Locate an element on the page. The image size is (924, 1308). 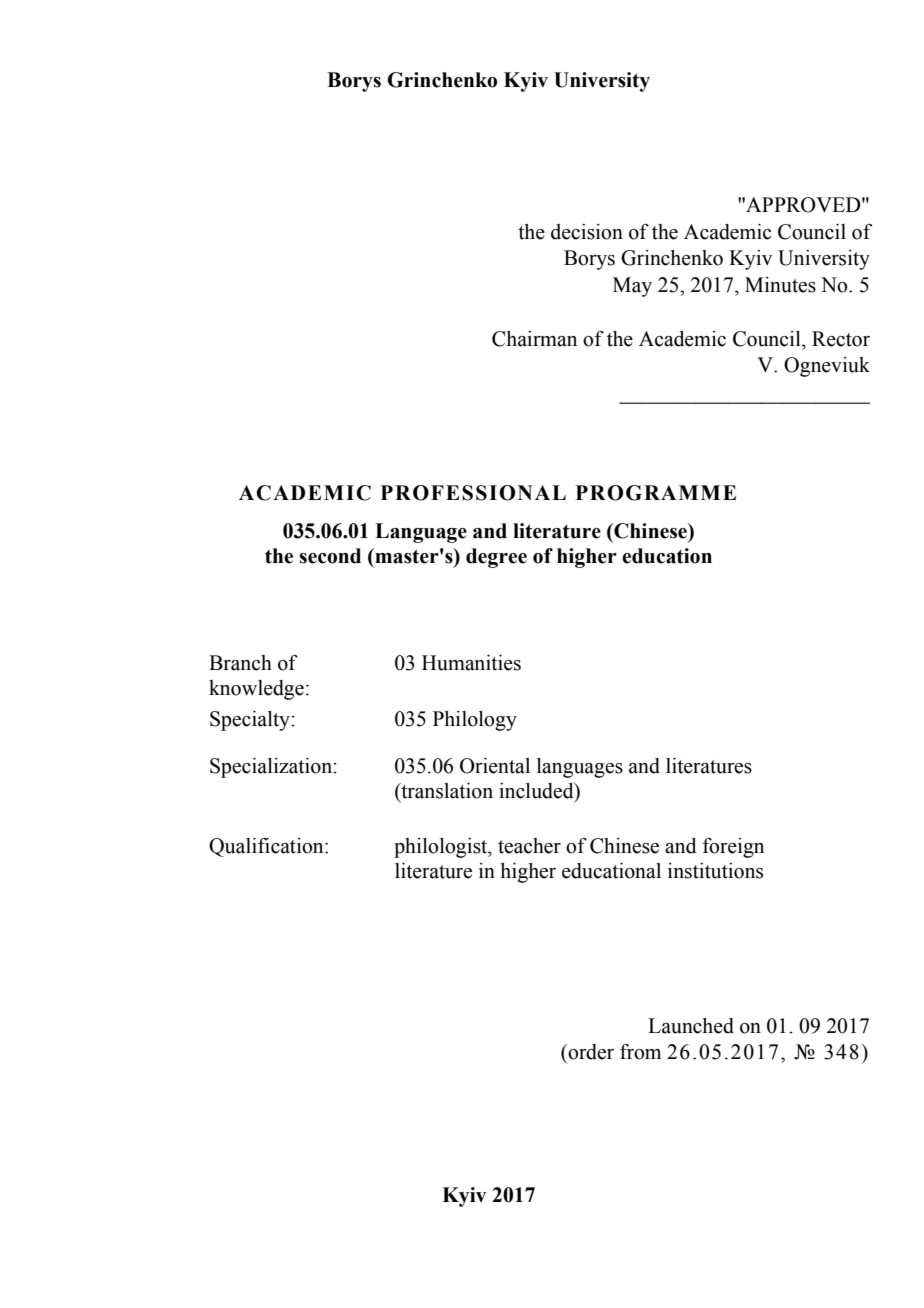
Specialty is located at coordinates (251, 721).
